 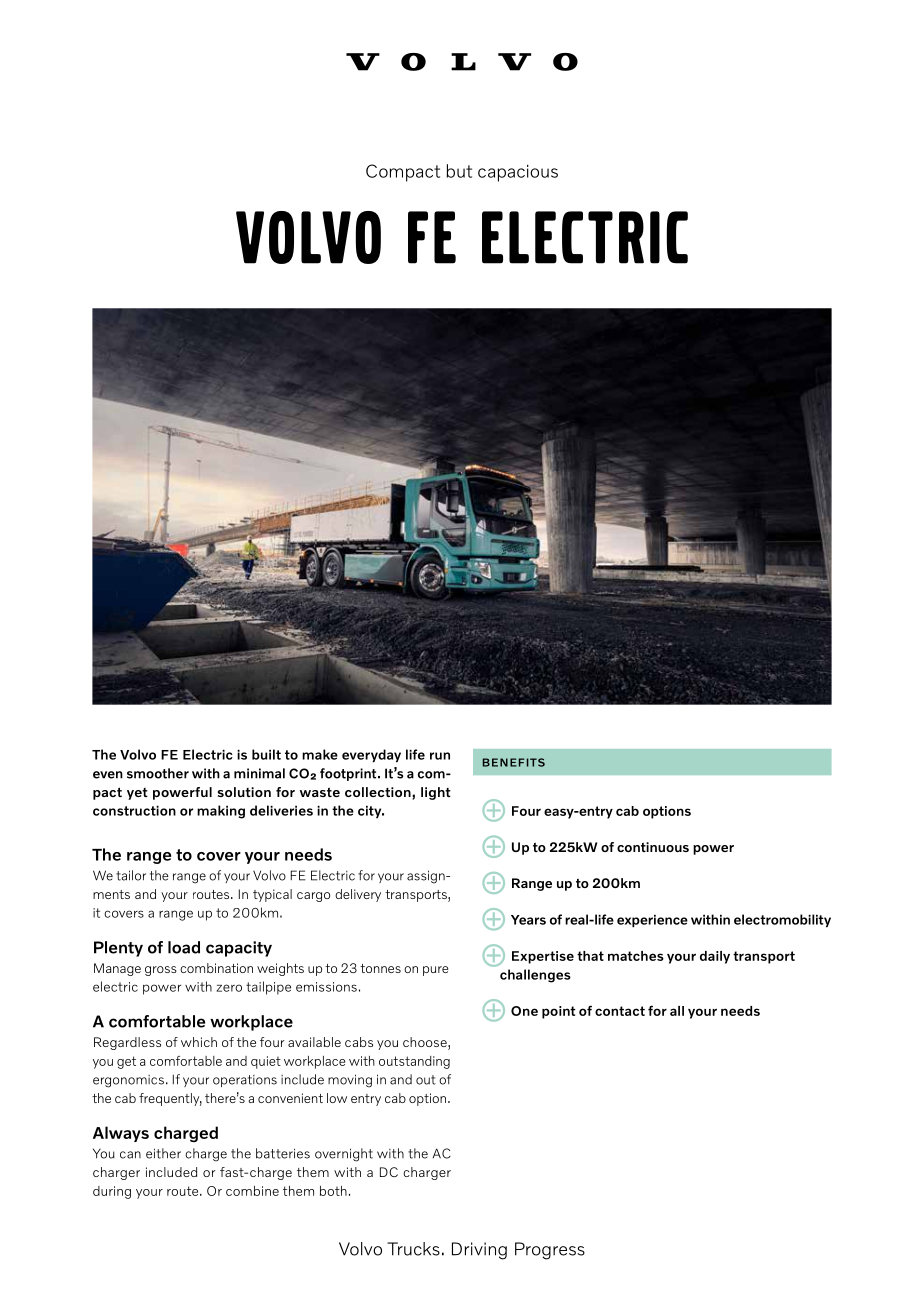 What do you see at coordinates (550, 1251) in the screenshot?
I see `Progress` at bounding box center [550, 1251].
